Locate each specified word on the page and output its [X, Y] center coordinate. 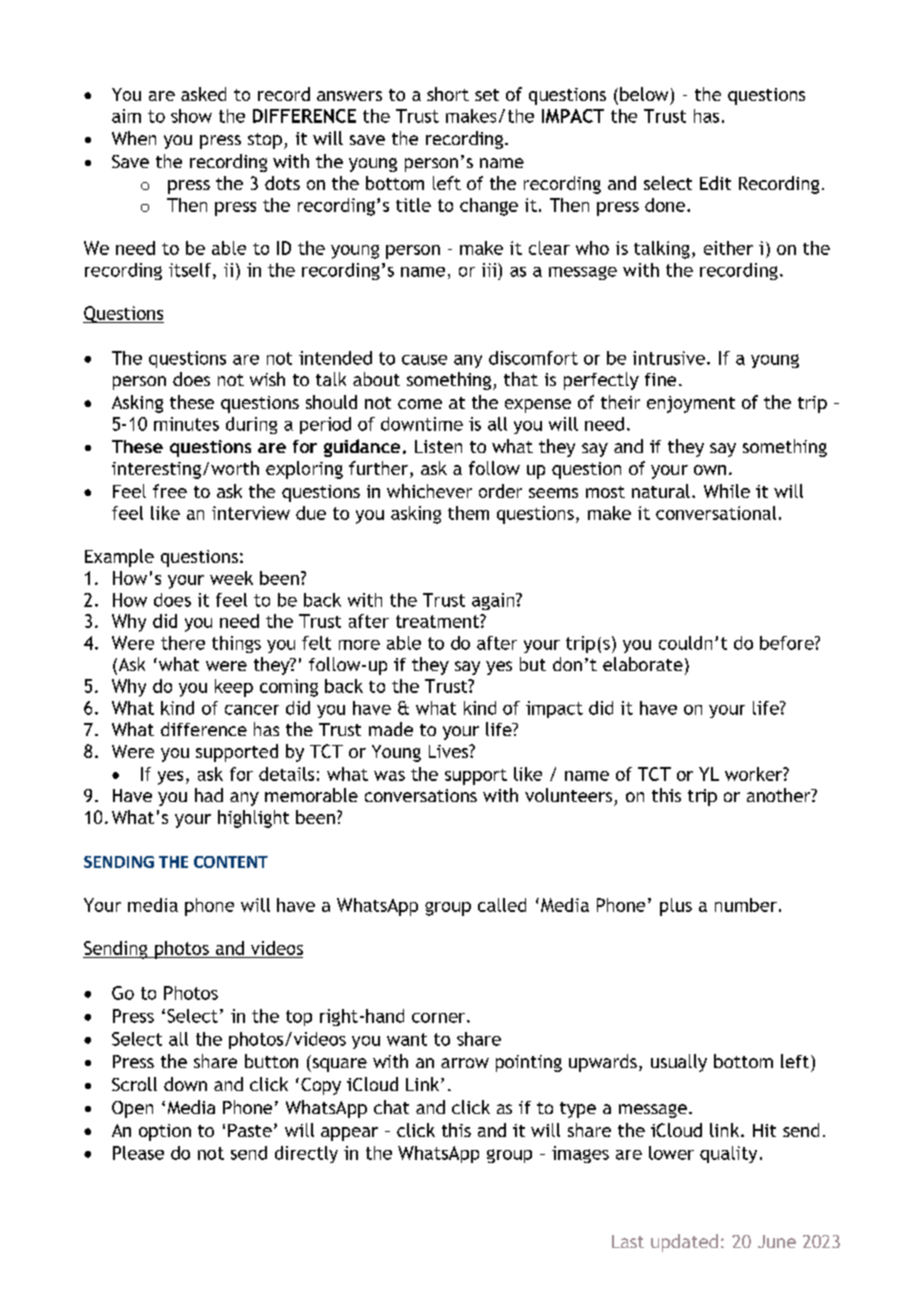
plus [676, 907]
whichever [429, 491]
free [170, 491]
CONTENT [231, 862]
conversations [421, 795]
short [448, 94]
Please [138, 1153]
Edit [715, 183]
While [727, 491]
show [191, 116]
